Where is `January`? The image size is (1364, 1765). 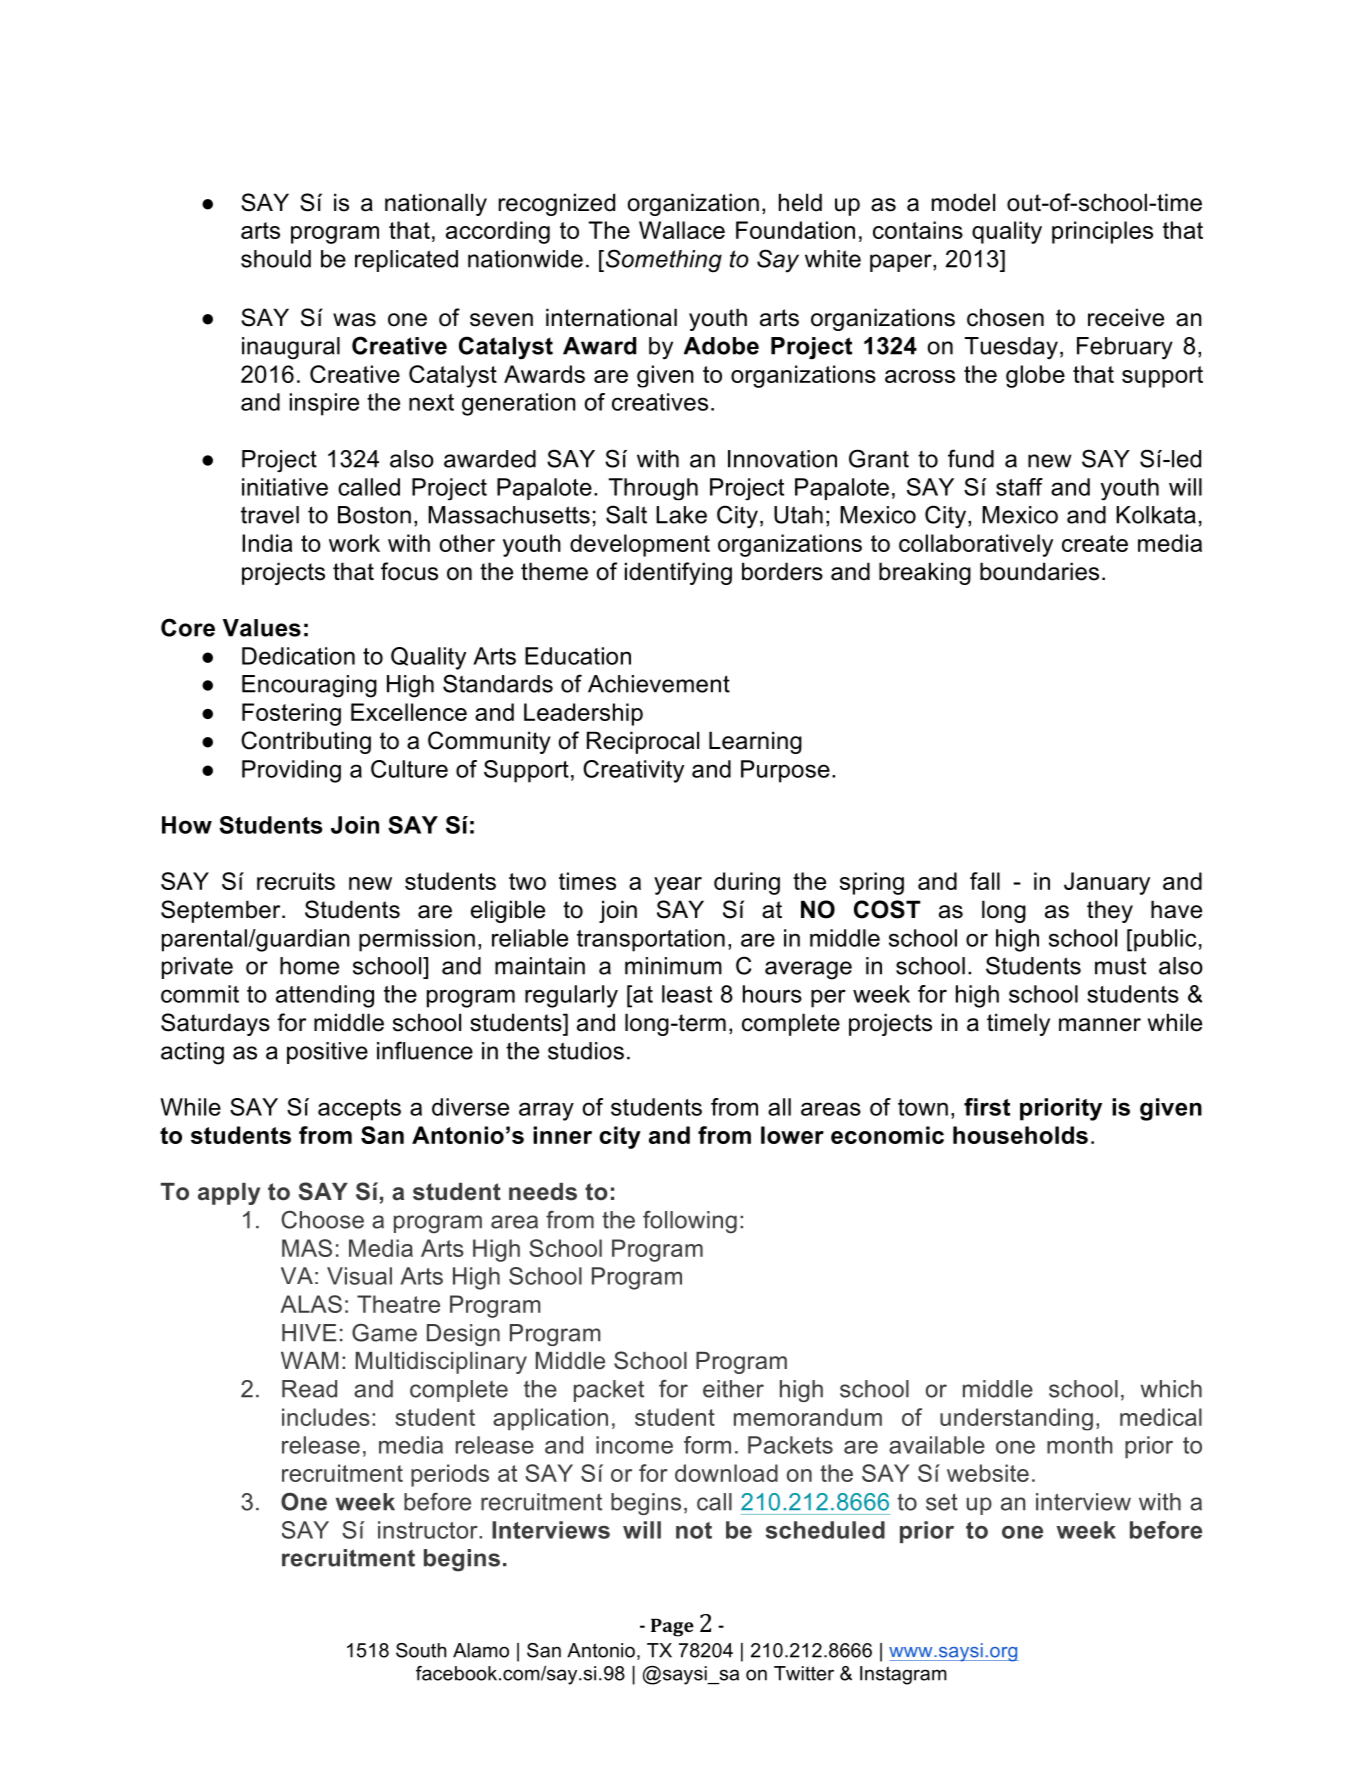
January is located at coordinates (1107, 883).
